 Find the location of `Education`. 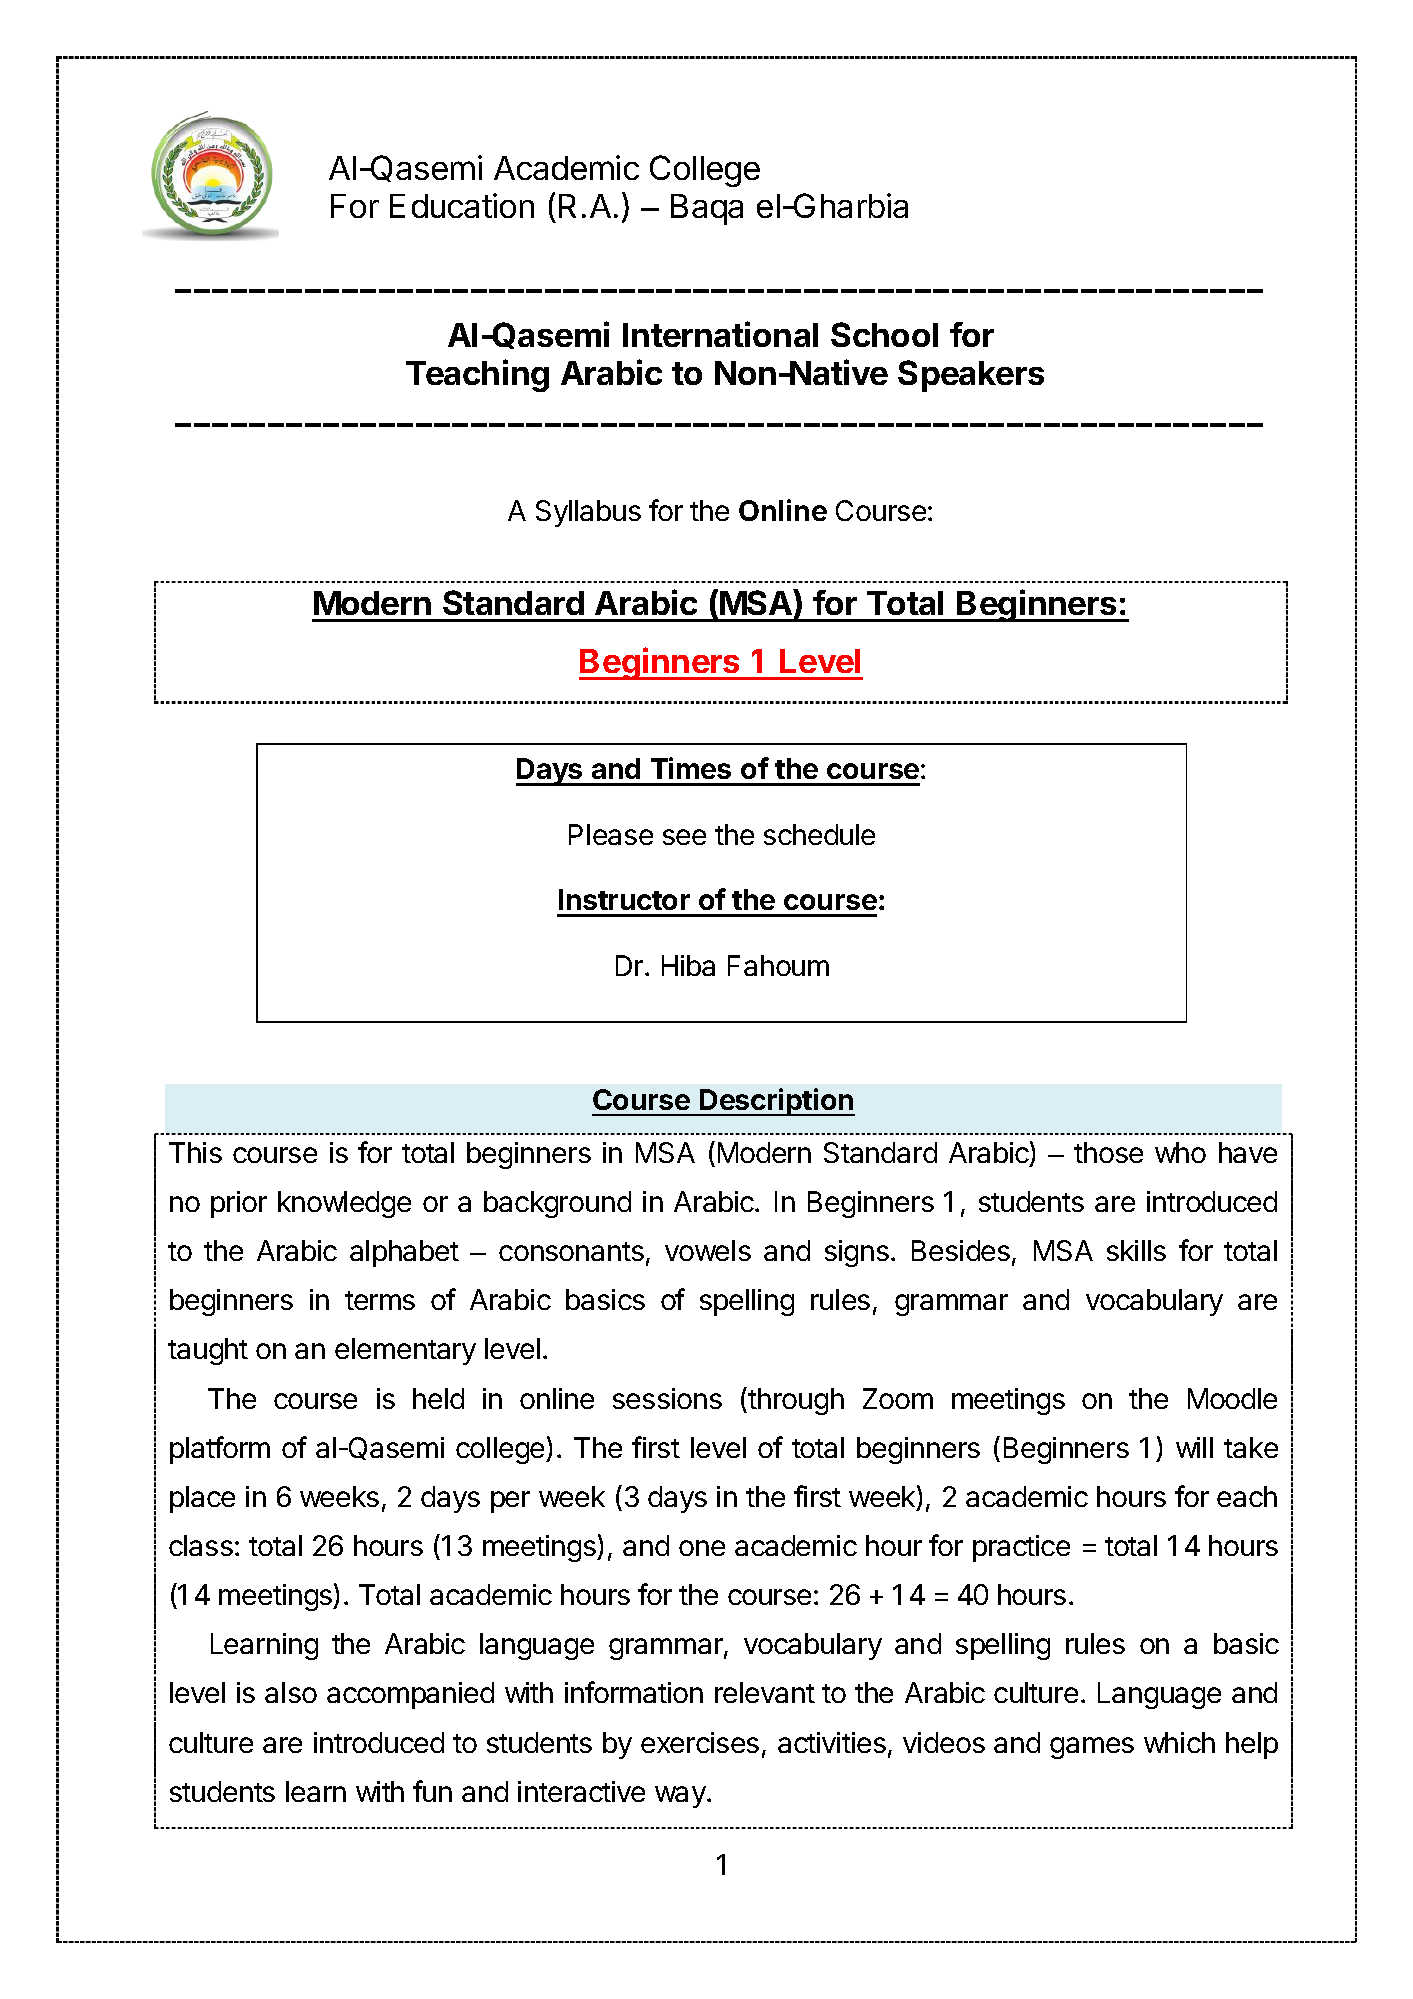

Education is located at coordinates (462, 205).
